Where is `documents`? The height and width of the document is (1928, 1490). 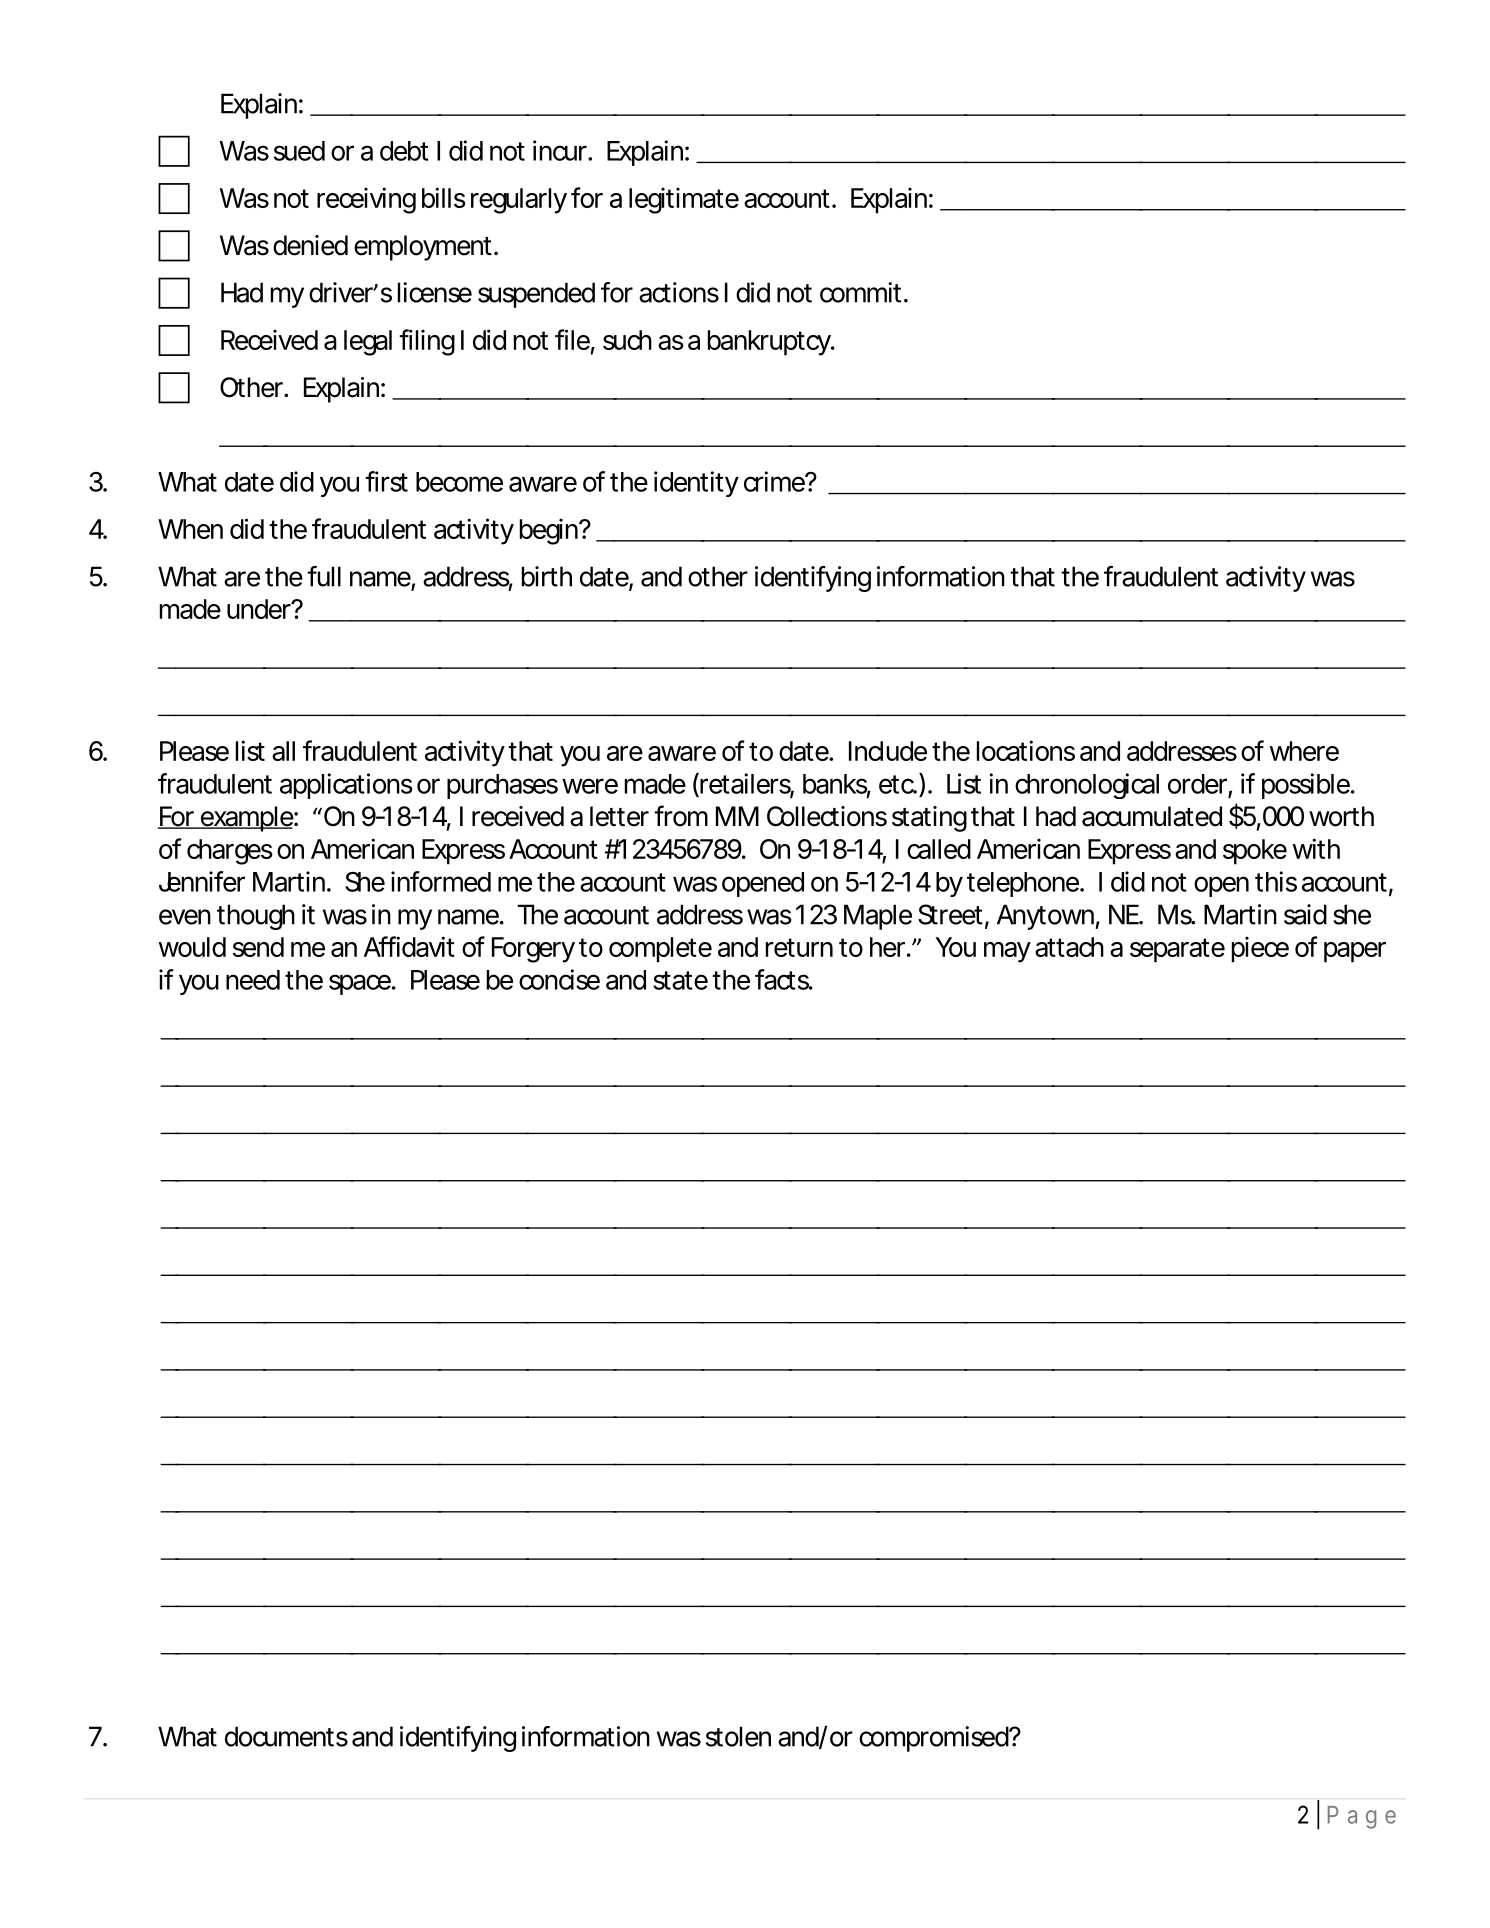 documents is located at coordinates (286, 1736).
